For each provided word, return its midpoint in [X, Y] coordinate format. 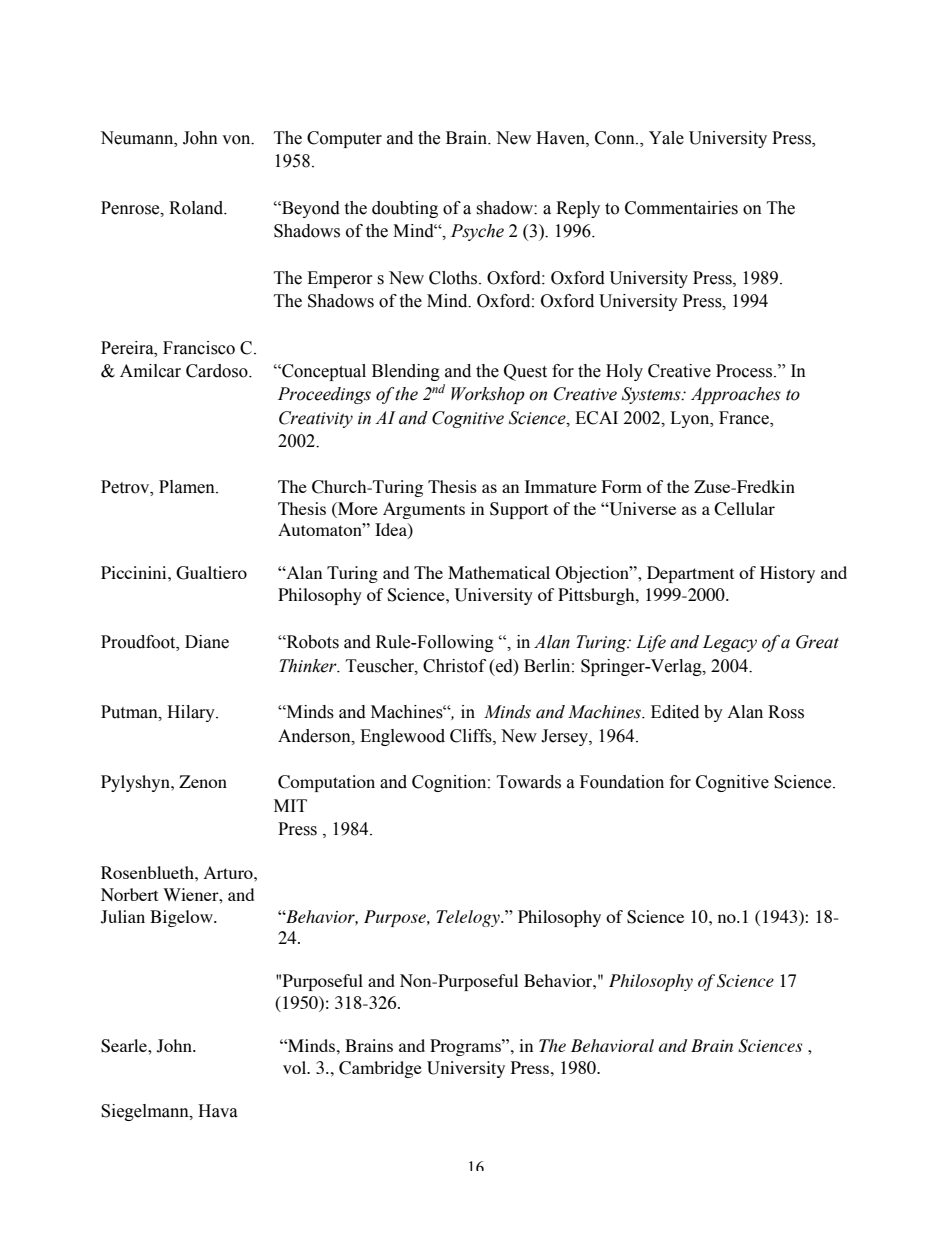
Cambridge [380, 1069]
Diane [207, 642]
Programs [466, 1047]
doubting [405, 209]
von [237, 140]
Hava [218, 1111]
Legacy [729, 643]
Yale [666, 138]
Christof [454, 666]
